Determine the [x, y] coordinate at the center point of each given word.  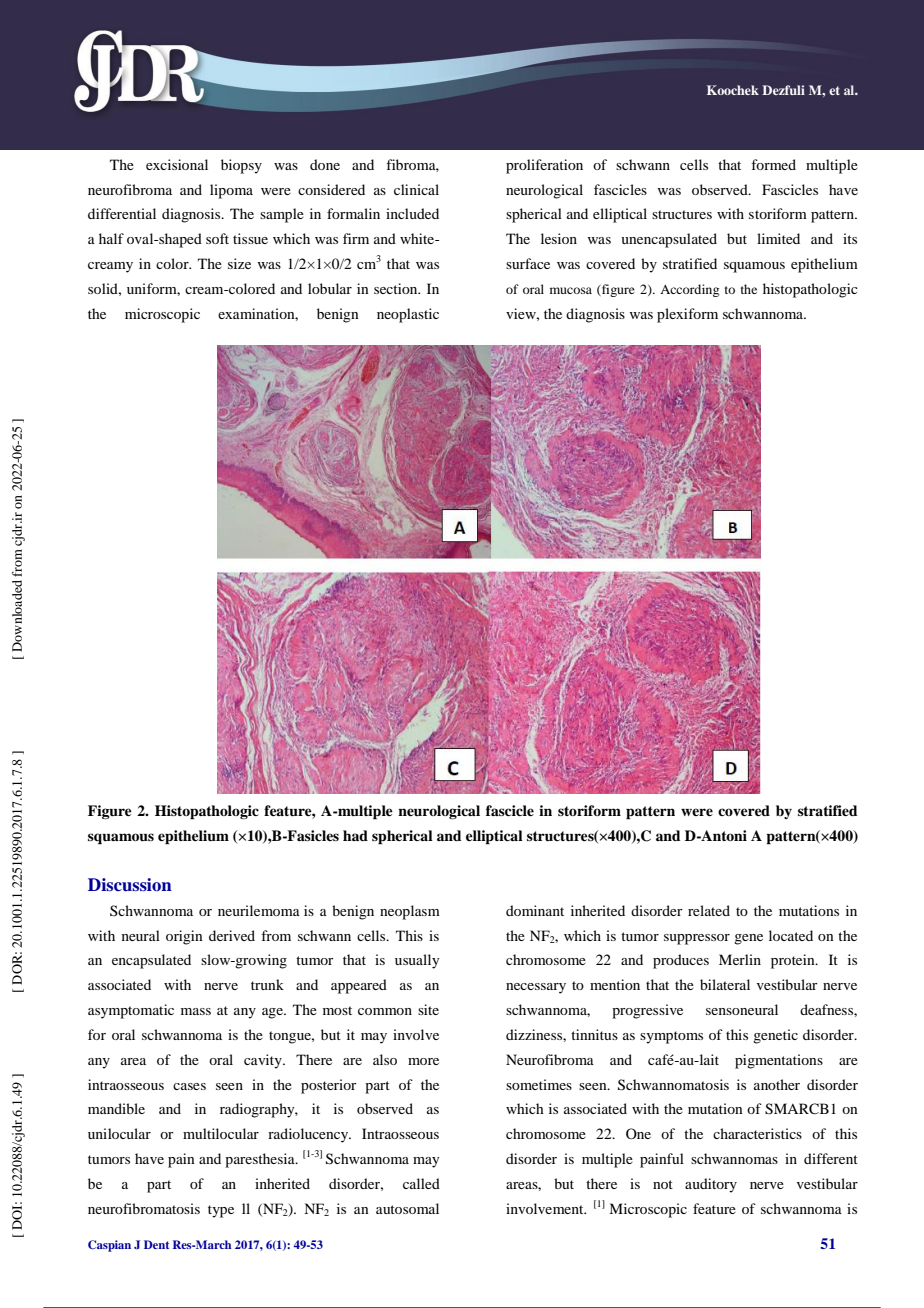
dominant [535, 910]
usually [417, 961]
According [689, 290]
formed [773, 164]
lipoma [231, 191]
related [709, 910]
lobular [330, 288]
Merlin [740, 959]
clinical [416, 189]
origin [184, 937]
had [355, 835]
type [221, 1211]
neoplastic [408, 315]
